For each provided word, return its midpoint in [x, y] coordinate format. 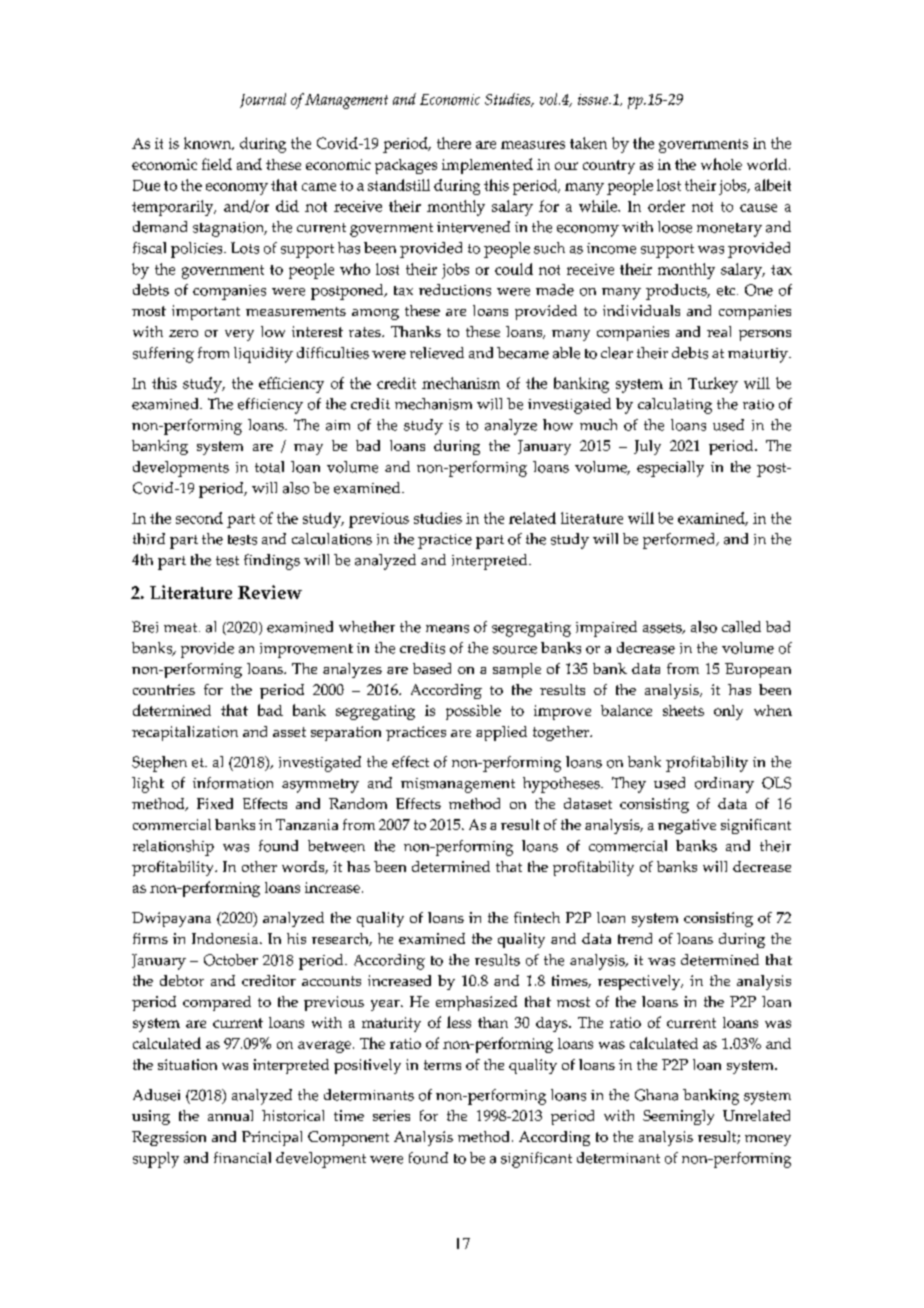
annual [230, 1115]
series [391, 1115]
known [209, 143]
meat [182, 628]
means [447, 629]
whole [721, 164]
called [741, 627]
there [454, 143]
